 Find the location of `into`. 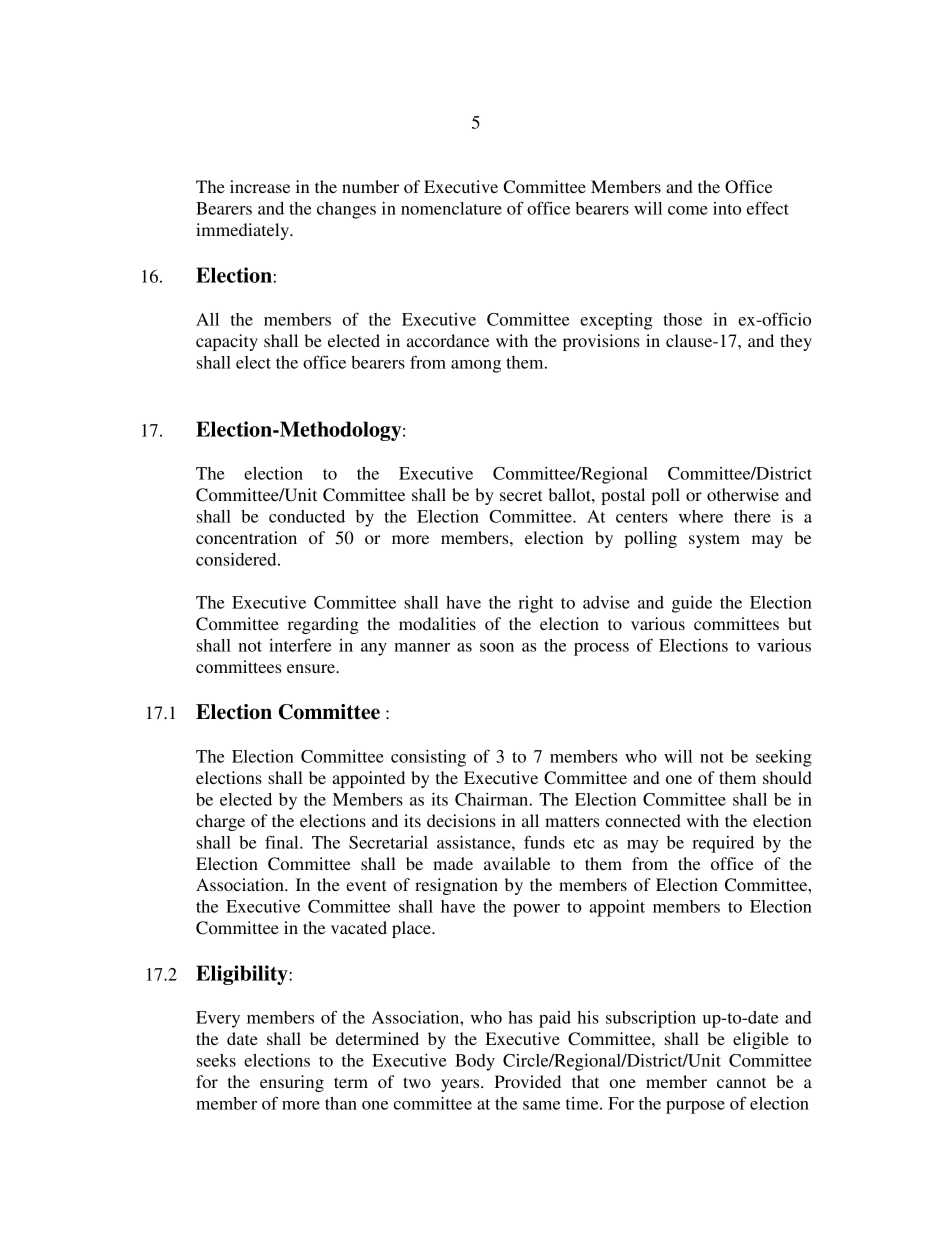

into is located at coordinates (727, 208).
